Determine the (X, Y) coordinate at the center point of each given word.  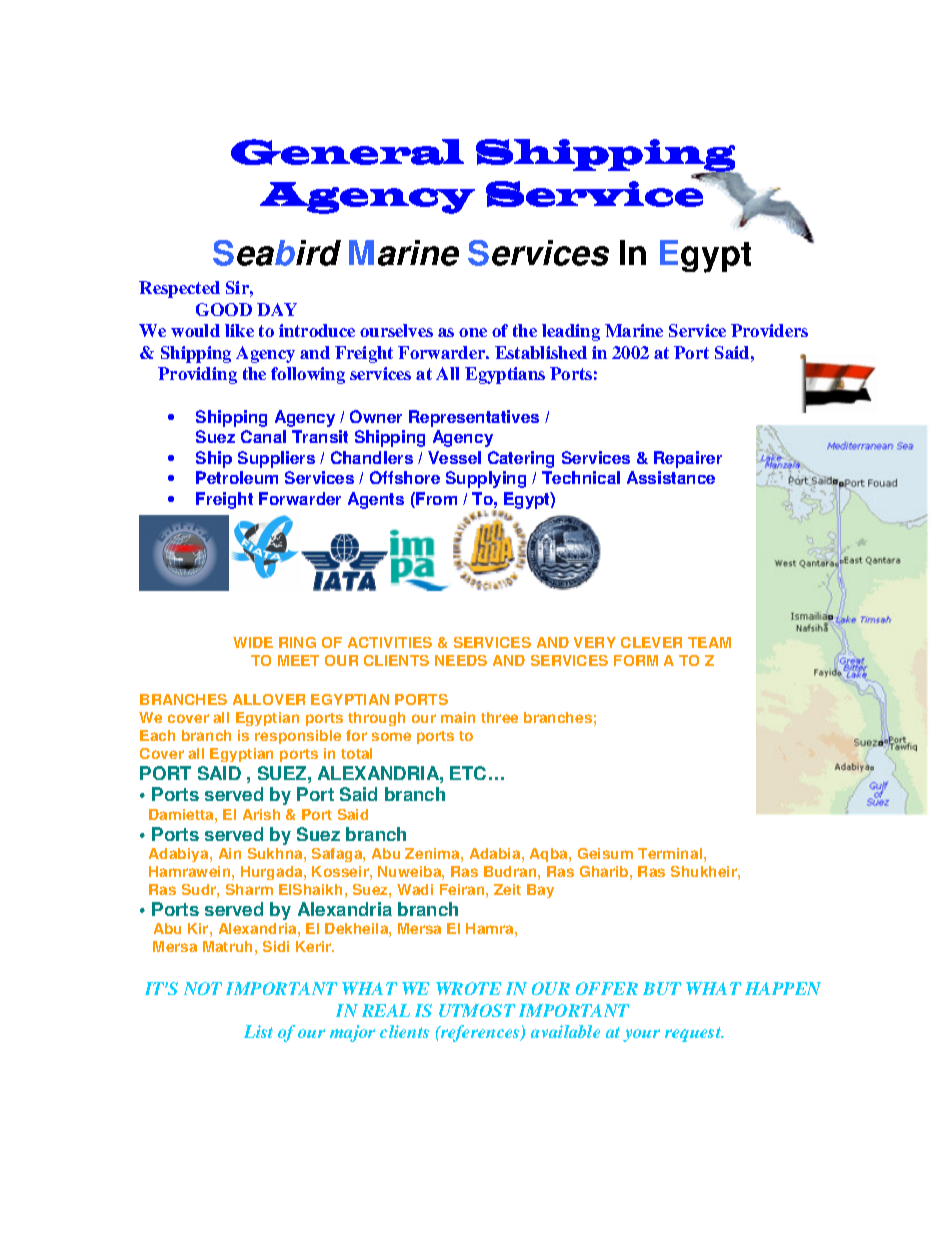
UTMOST (477, 1010)
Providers (769, 330)
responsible (298, 737)
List (258, 1031)
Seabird (277, 253)
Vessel (454, 457)
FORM (636, 660)
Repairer (688, 459)
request (694, 1034)
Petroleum (237, 477)
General (347, 152)
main (458, 717)
